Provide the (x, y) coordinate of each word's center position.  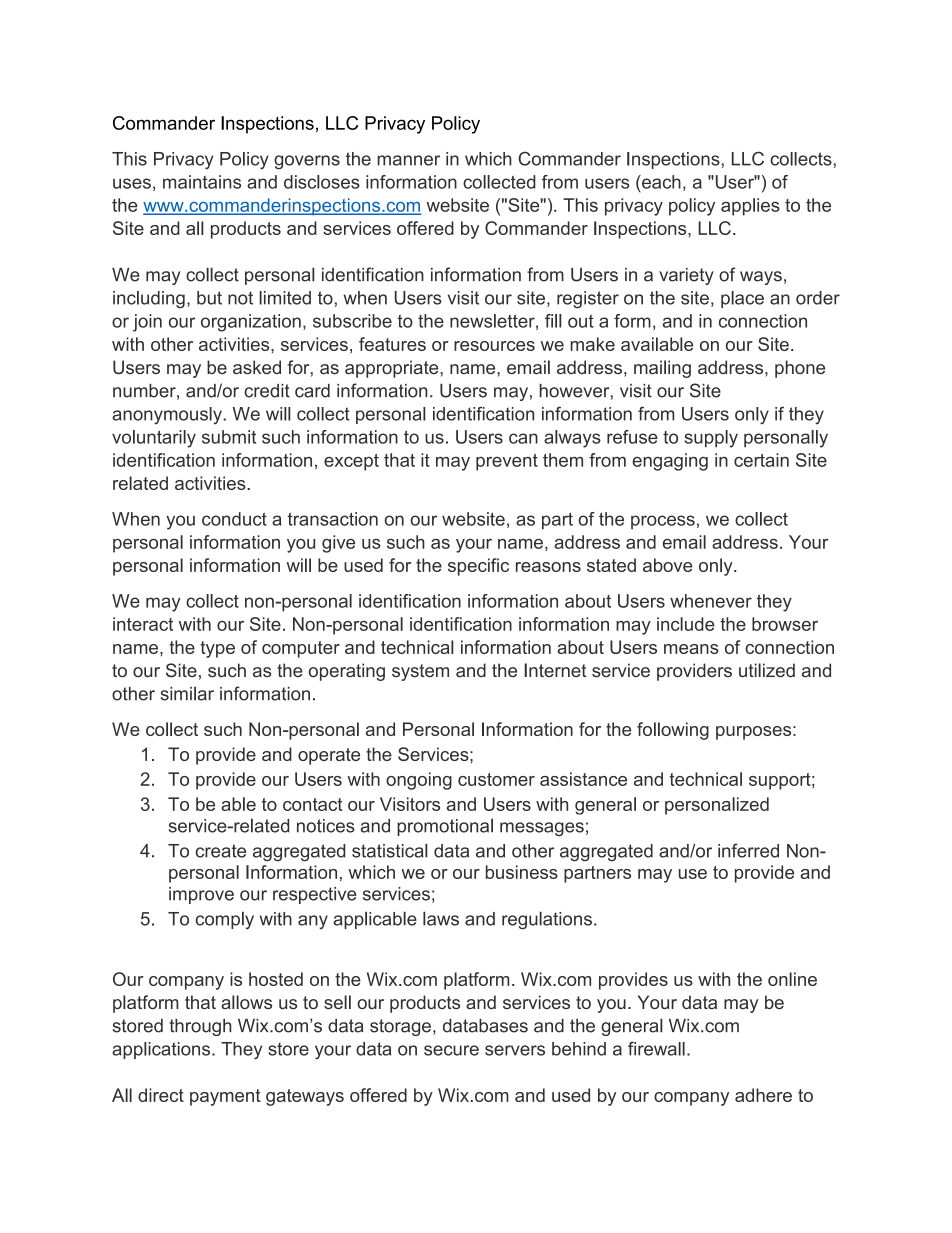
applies (750, 207)
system (420, 672)
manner (408, 160)
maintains (202, 182)
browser (785, 624)
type (217, 649)
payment (225, 1097)
